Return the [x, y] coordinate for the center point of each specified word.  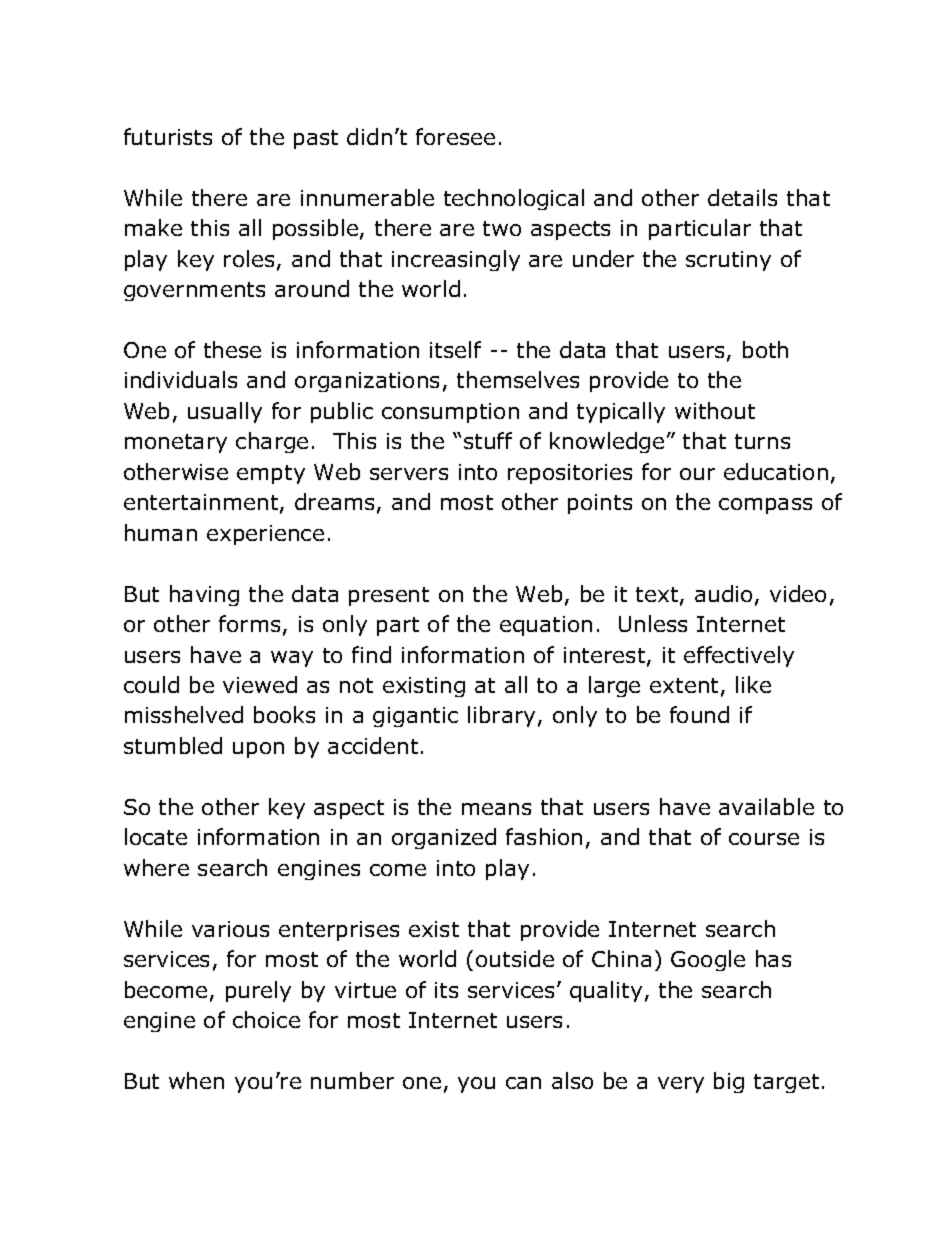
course [764, 839]
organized [444, 838]
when [196, 1080]
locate [156, 836]
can [523, 1083]
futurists [168, 136]
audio [723, 593]
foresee [455, 136]
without [715, 410]
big [729, 1082]
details [742, 197]
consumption [450, 413]
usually [225, 412]
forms [249, 623]
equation [546, 626]
